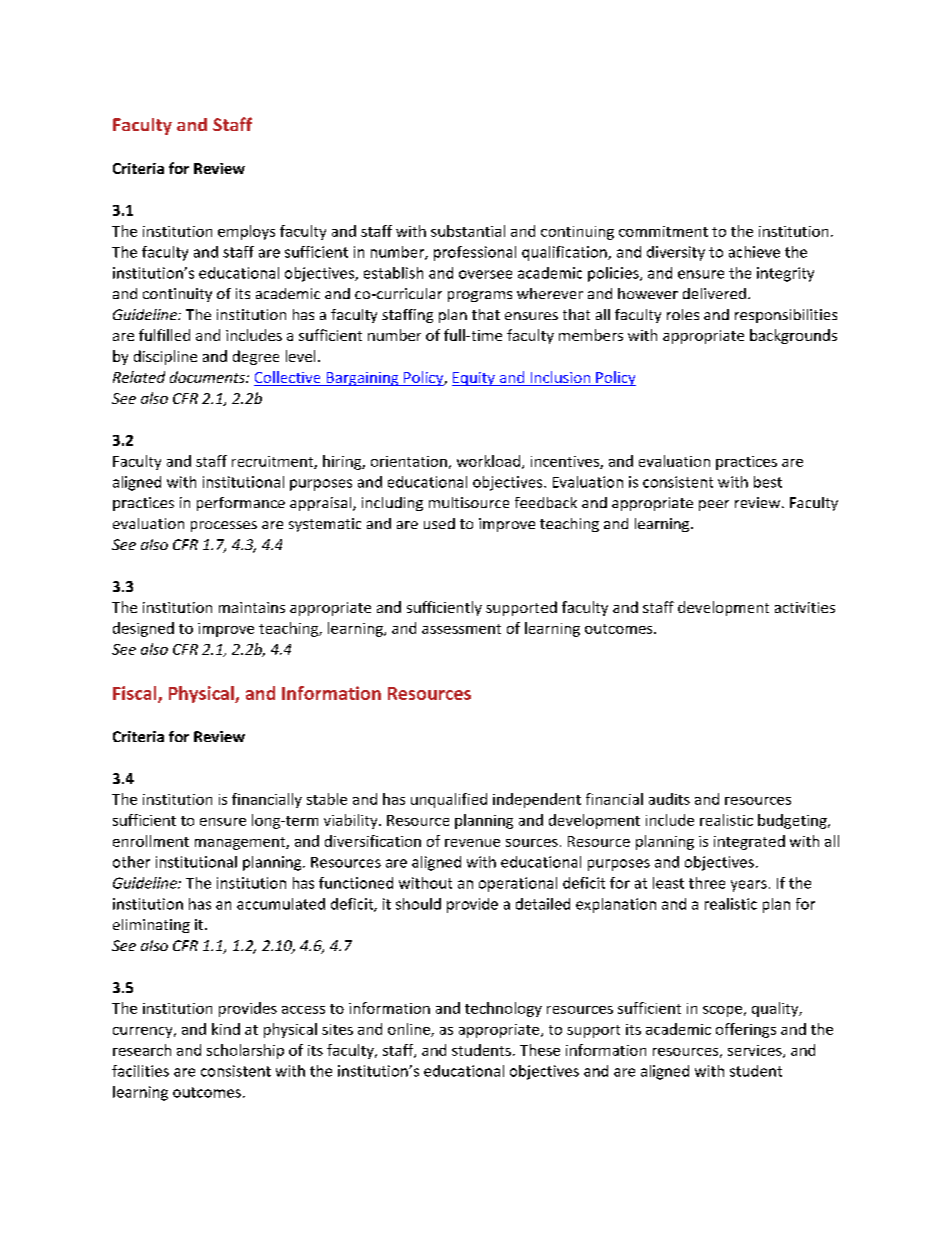  What do you see at coordinates (754, 252) in the screenshot?
I see `achieve` at bounding box center [754, 252].
